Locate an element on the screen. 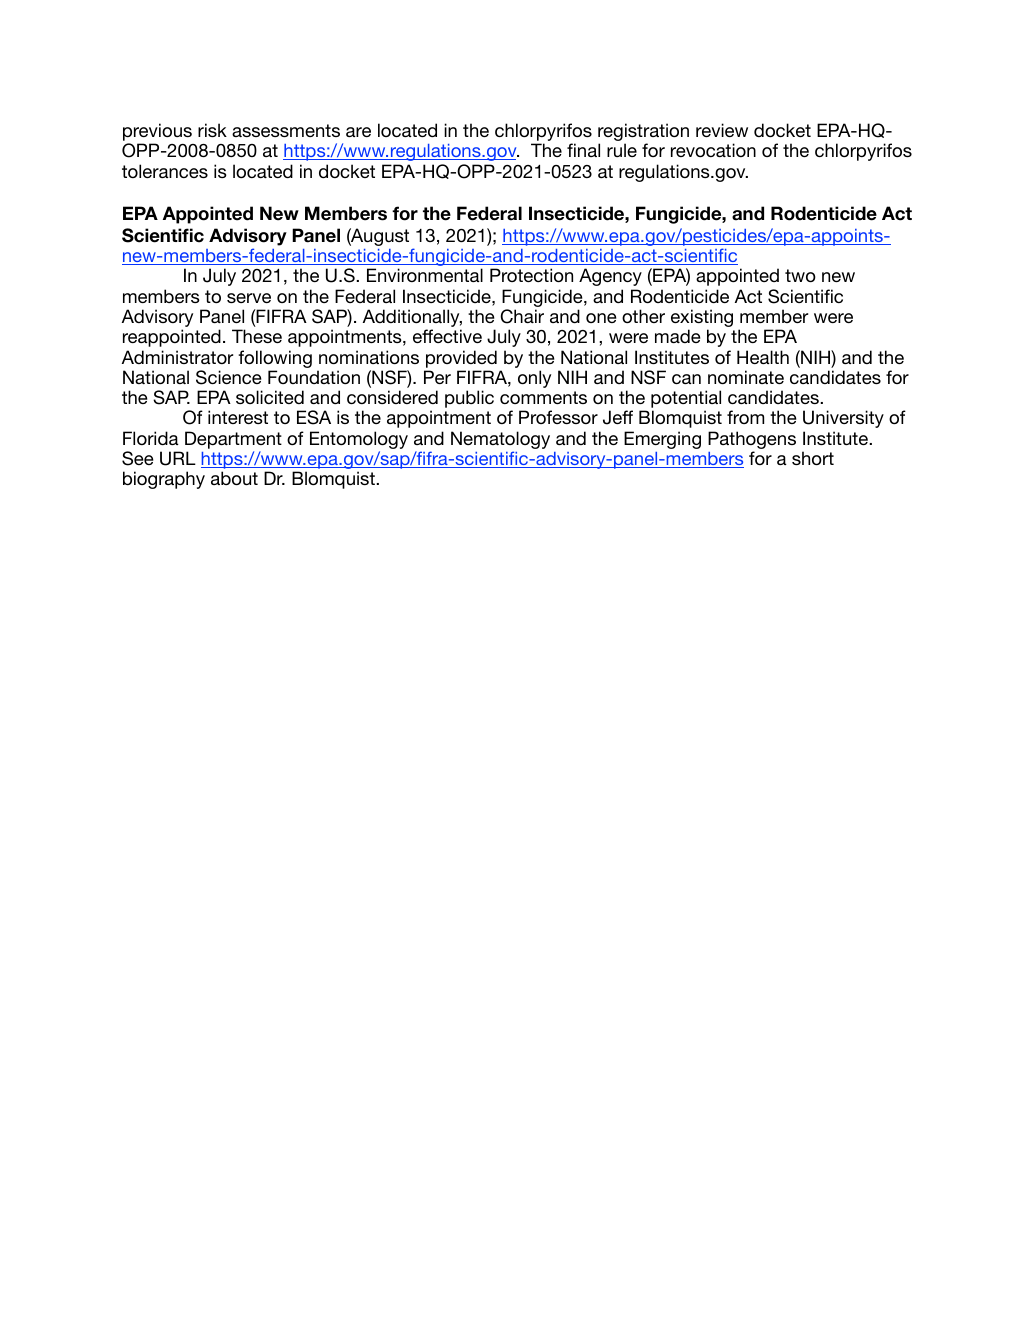 The height and width of the screenshot is (1339, 1035). nominate is located at coordinates (746, 377).
